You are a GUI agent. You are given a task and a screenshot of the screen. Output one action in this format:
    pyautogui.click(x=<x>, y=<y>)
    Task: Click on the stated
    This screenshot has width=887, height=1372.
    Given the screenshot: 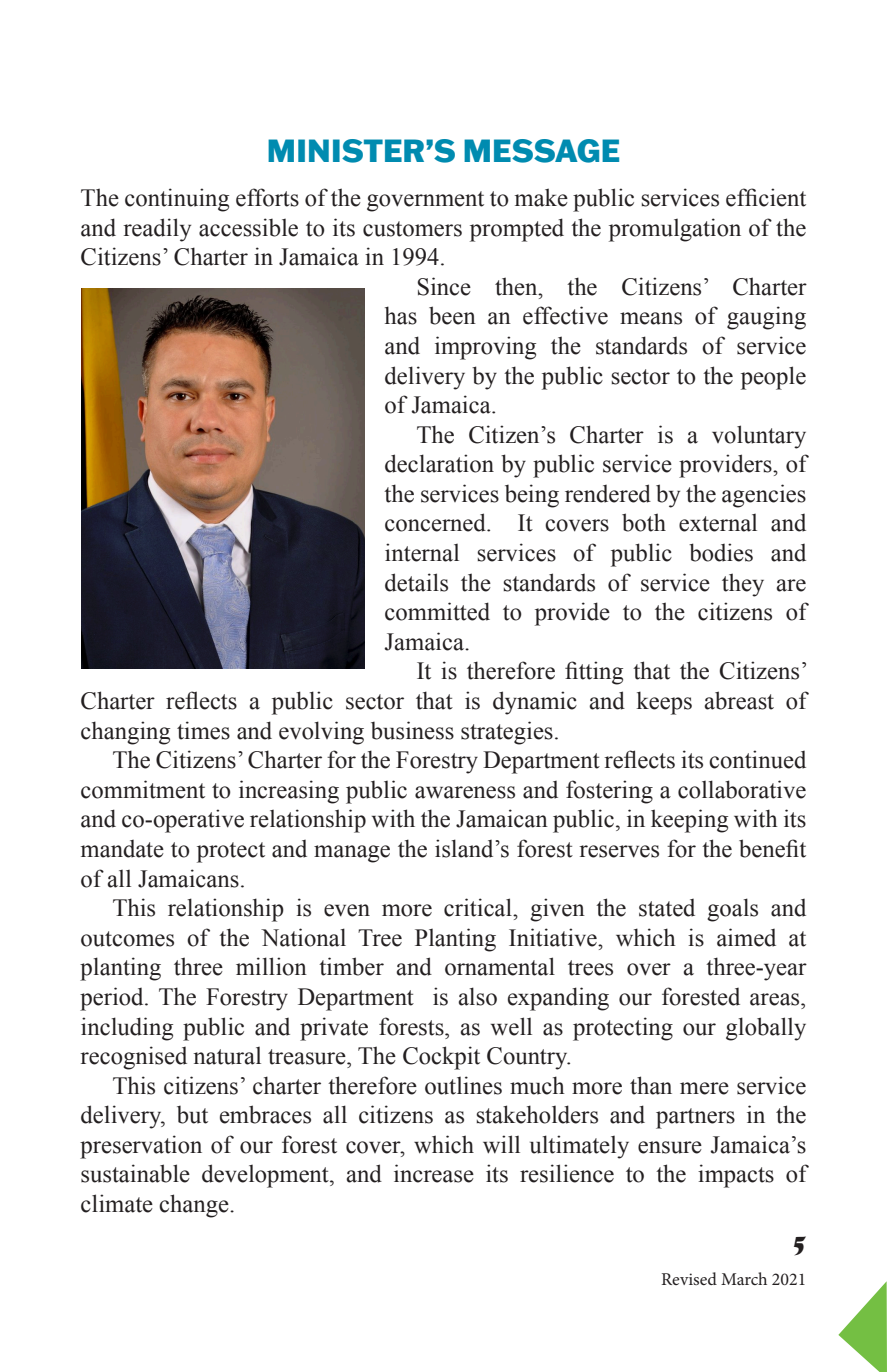 What is the action you would take?
    pyautogui.click(x=667, y=908)
